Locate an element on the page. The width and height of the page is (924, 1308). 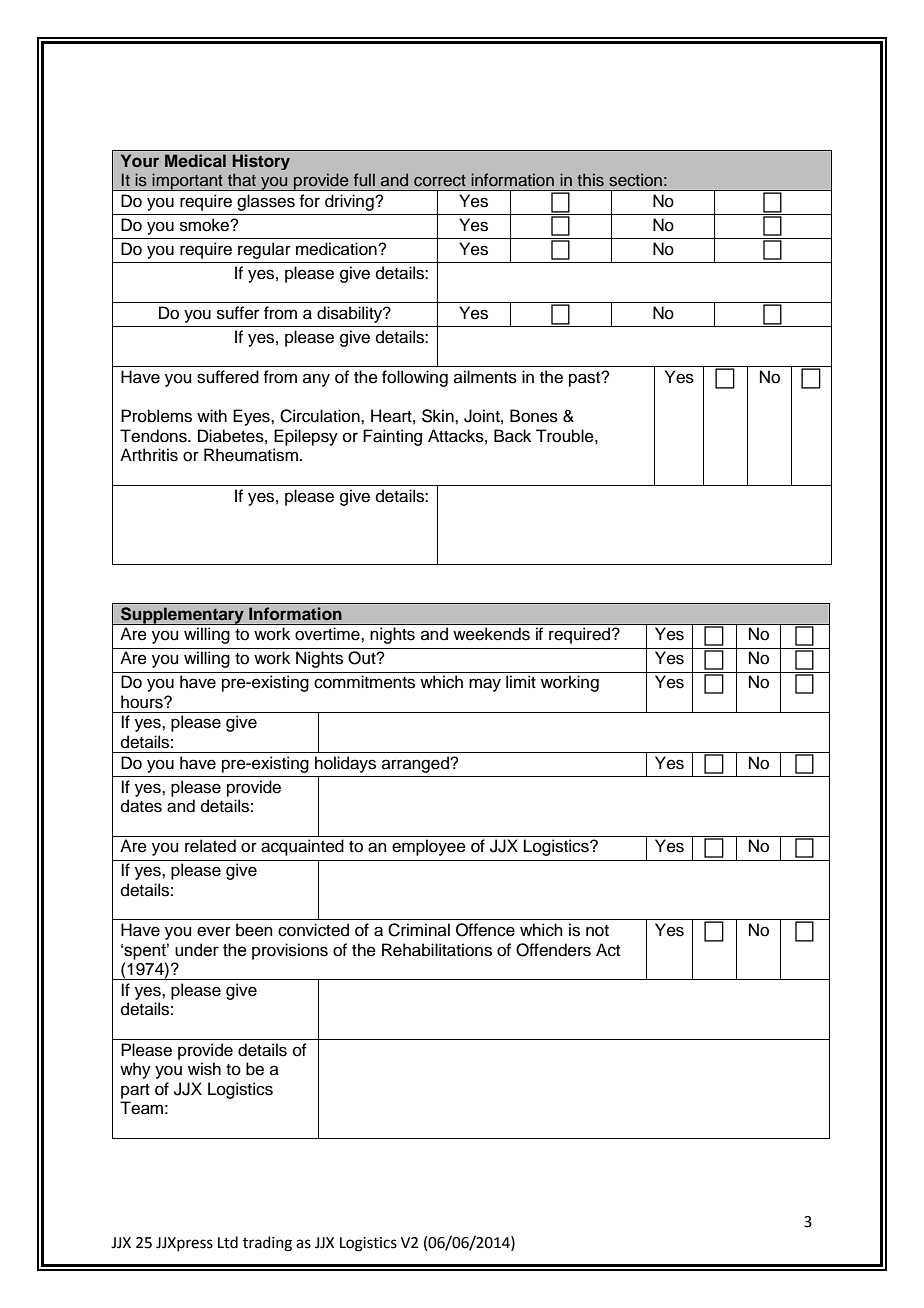
overtime is located at coordinates (328, 634).
